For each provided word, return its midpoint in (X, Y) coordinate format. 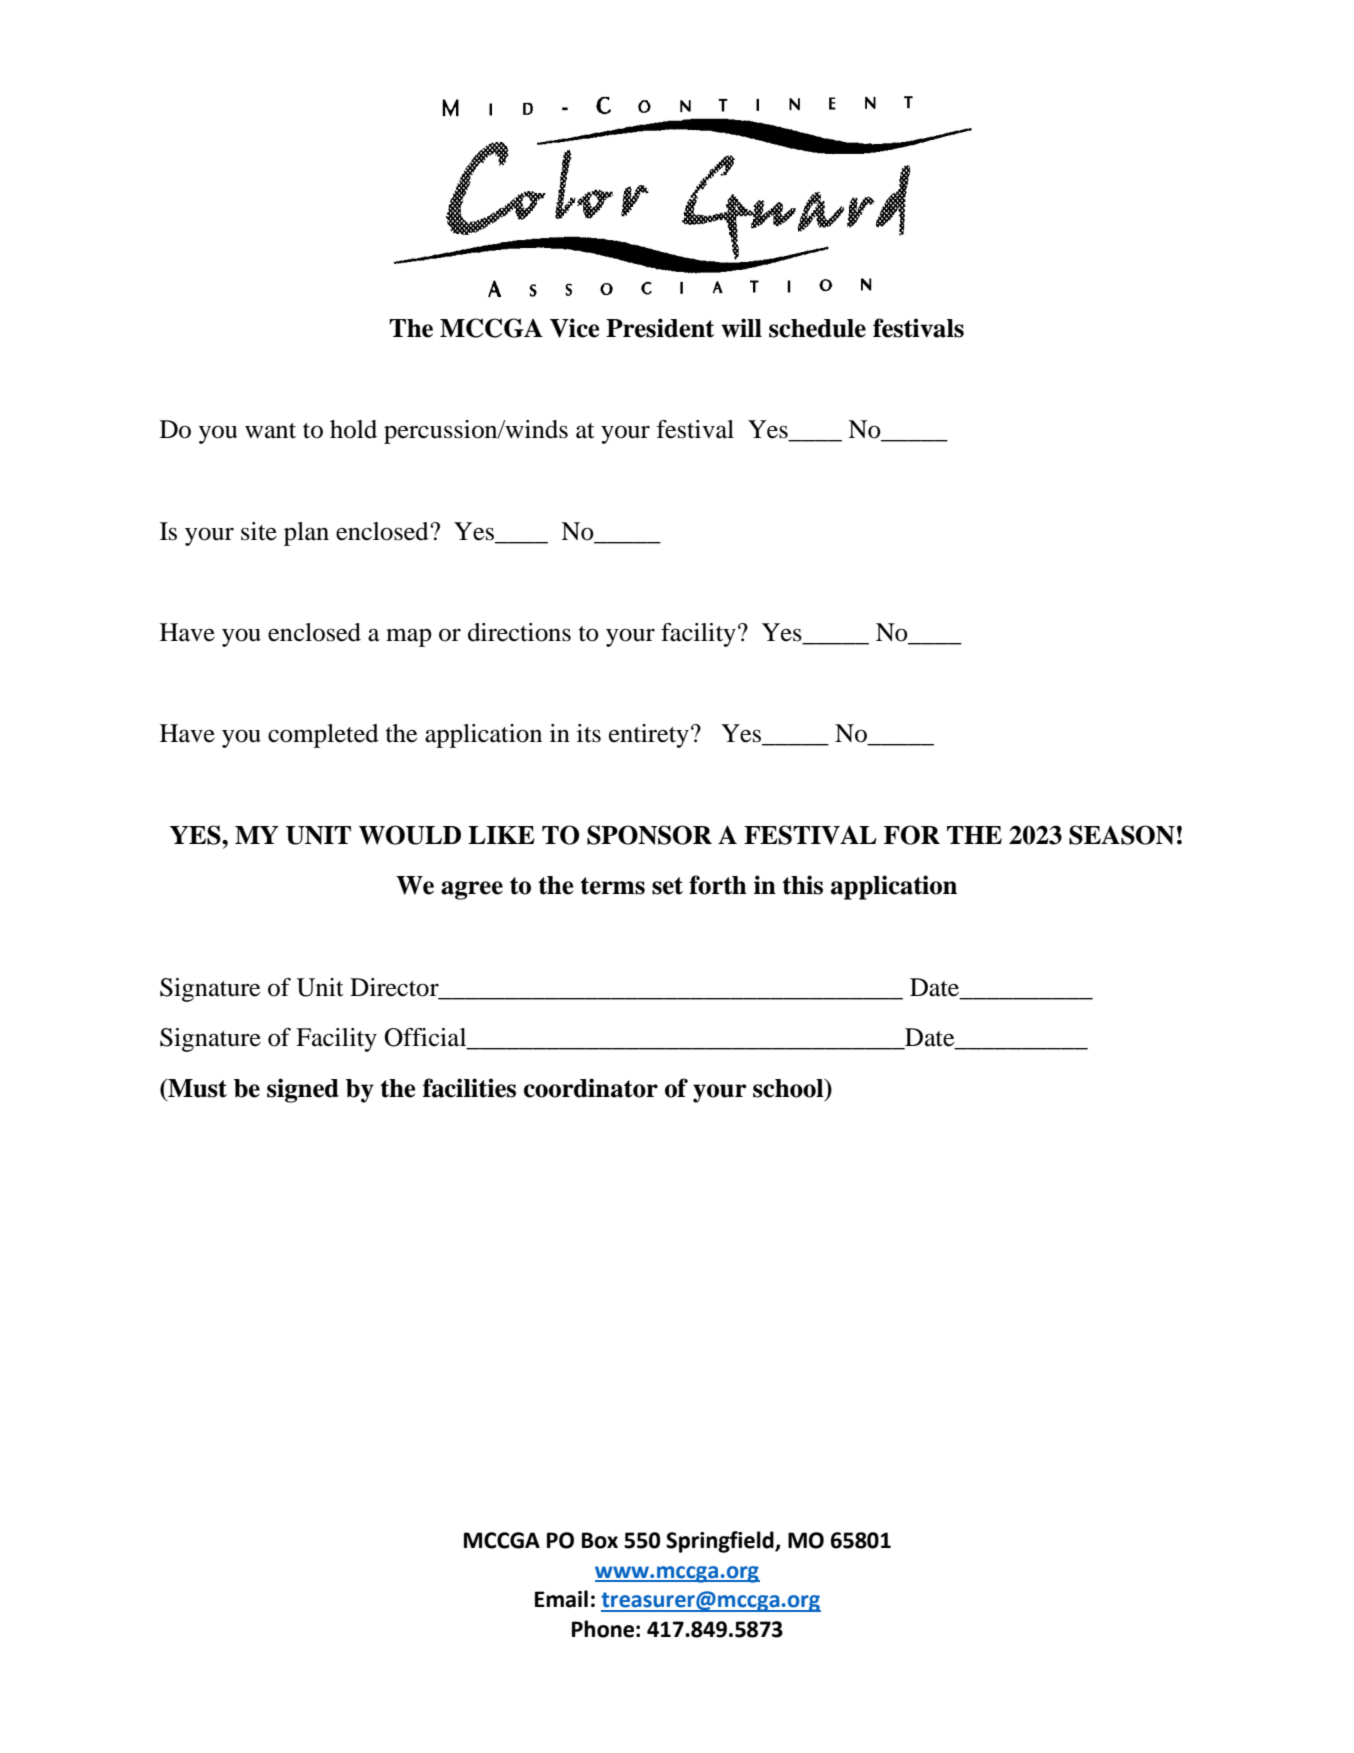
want (270, 431)
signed (303, 1090)
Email (561, 1599)
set (667, 886)
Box (600, 1540)
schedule (817, 328)
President (660, 328)
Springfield (721, 1542)
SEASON (1122, 835)
